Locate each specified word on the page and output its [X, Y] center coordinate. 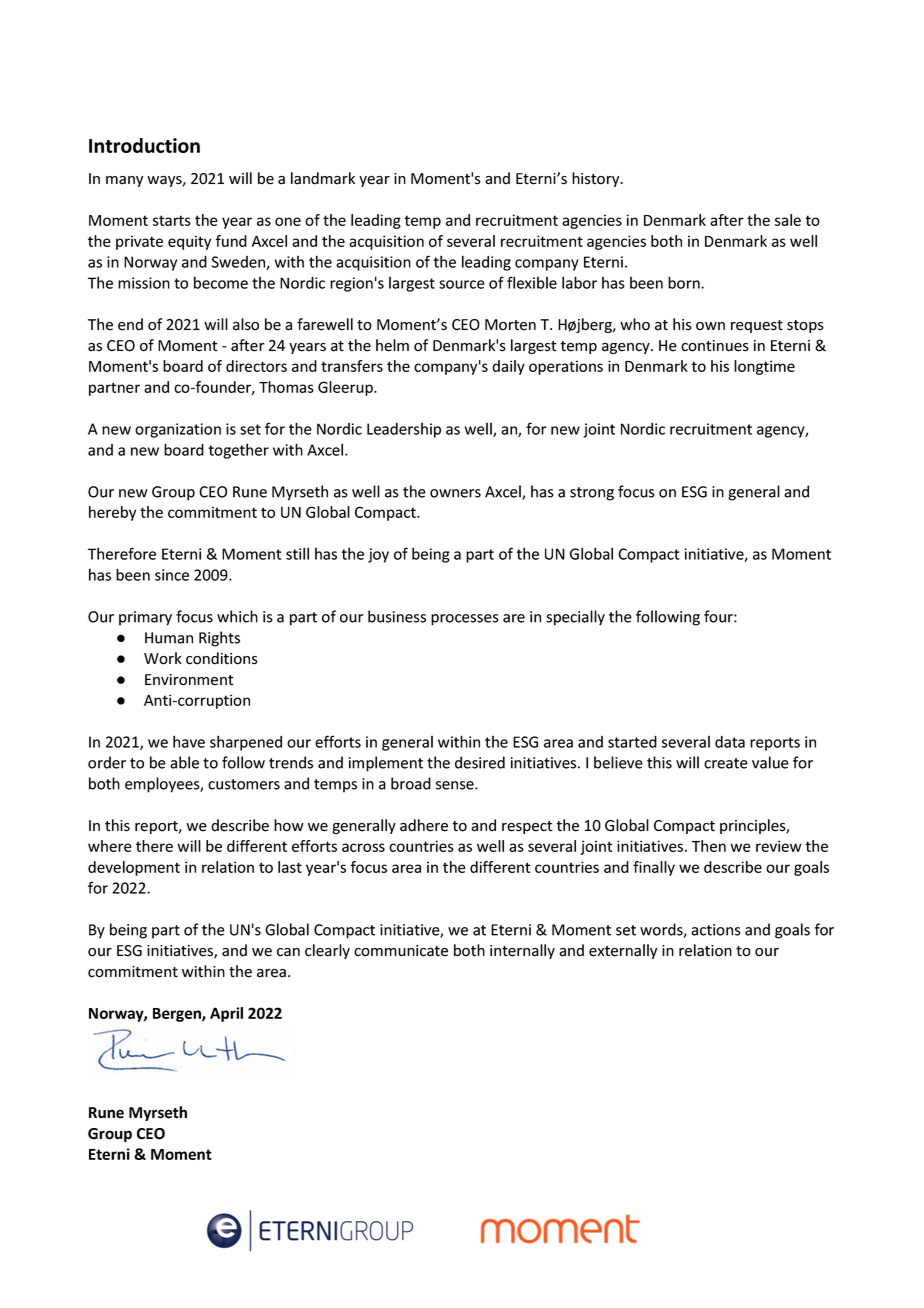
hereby [112, 513]
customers [244, 784]
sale [788, 220]
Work [163, 658]
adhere [424, 825]
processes [465, 620]
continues [715, 346]
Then [709, 846]
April [226, 1014]
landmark [323, 178]
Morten [510, 325]
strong [592, 494]
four [719, 616]
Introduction [144, 145]
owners [455, 493]
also [246, 324]
